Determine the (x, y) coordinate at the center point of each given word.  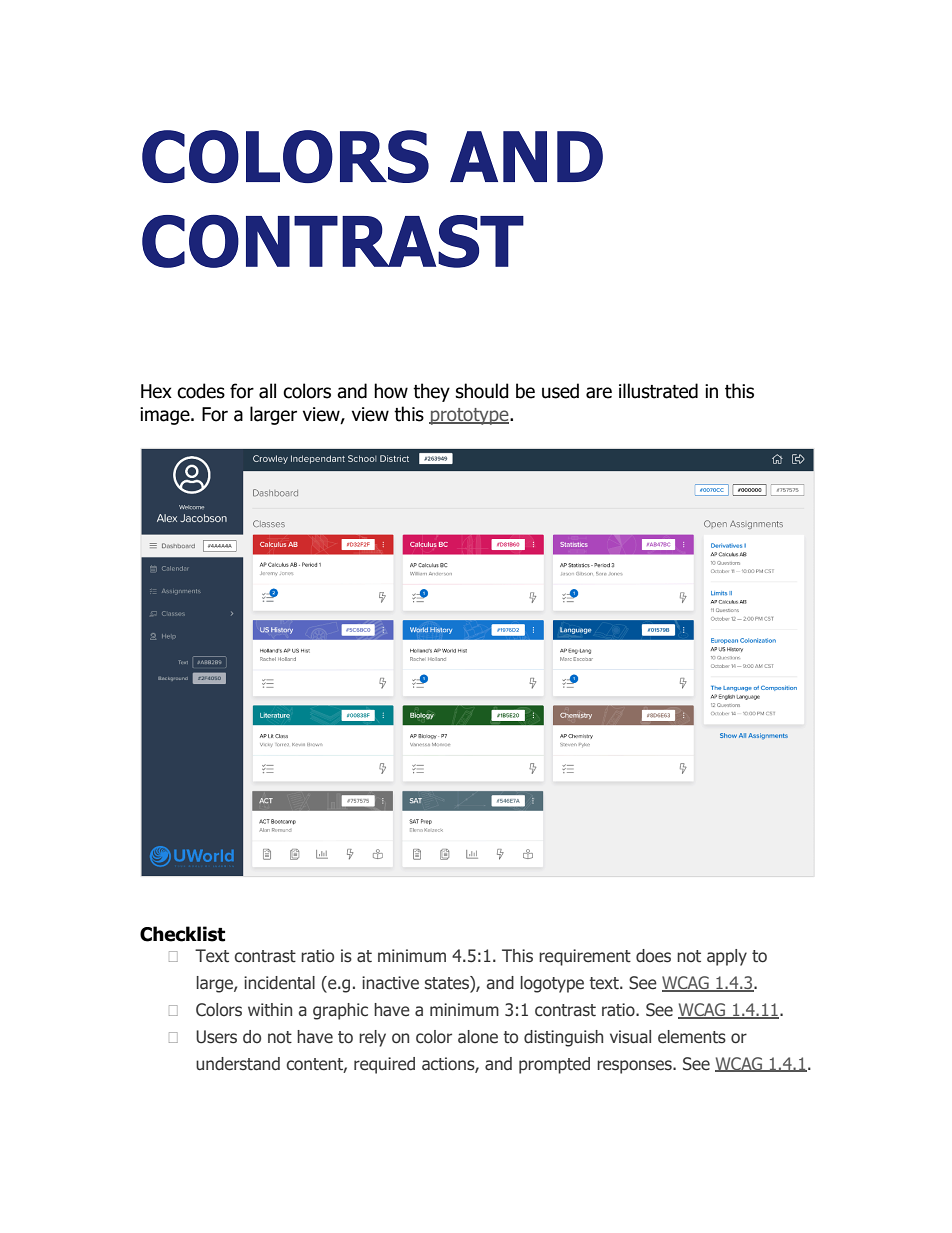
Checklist (182, 934)
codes (201, 391)
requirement (585, 957)
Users (216, 1037)
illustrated (658, 391)
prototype (470, 416)
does (653, 956)
